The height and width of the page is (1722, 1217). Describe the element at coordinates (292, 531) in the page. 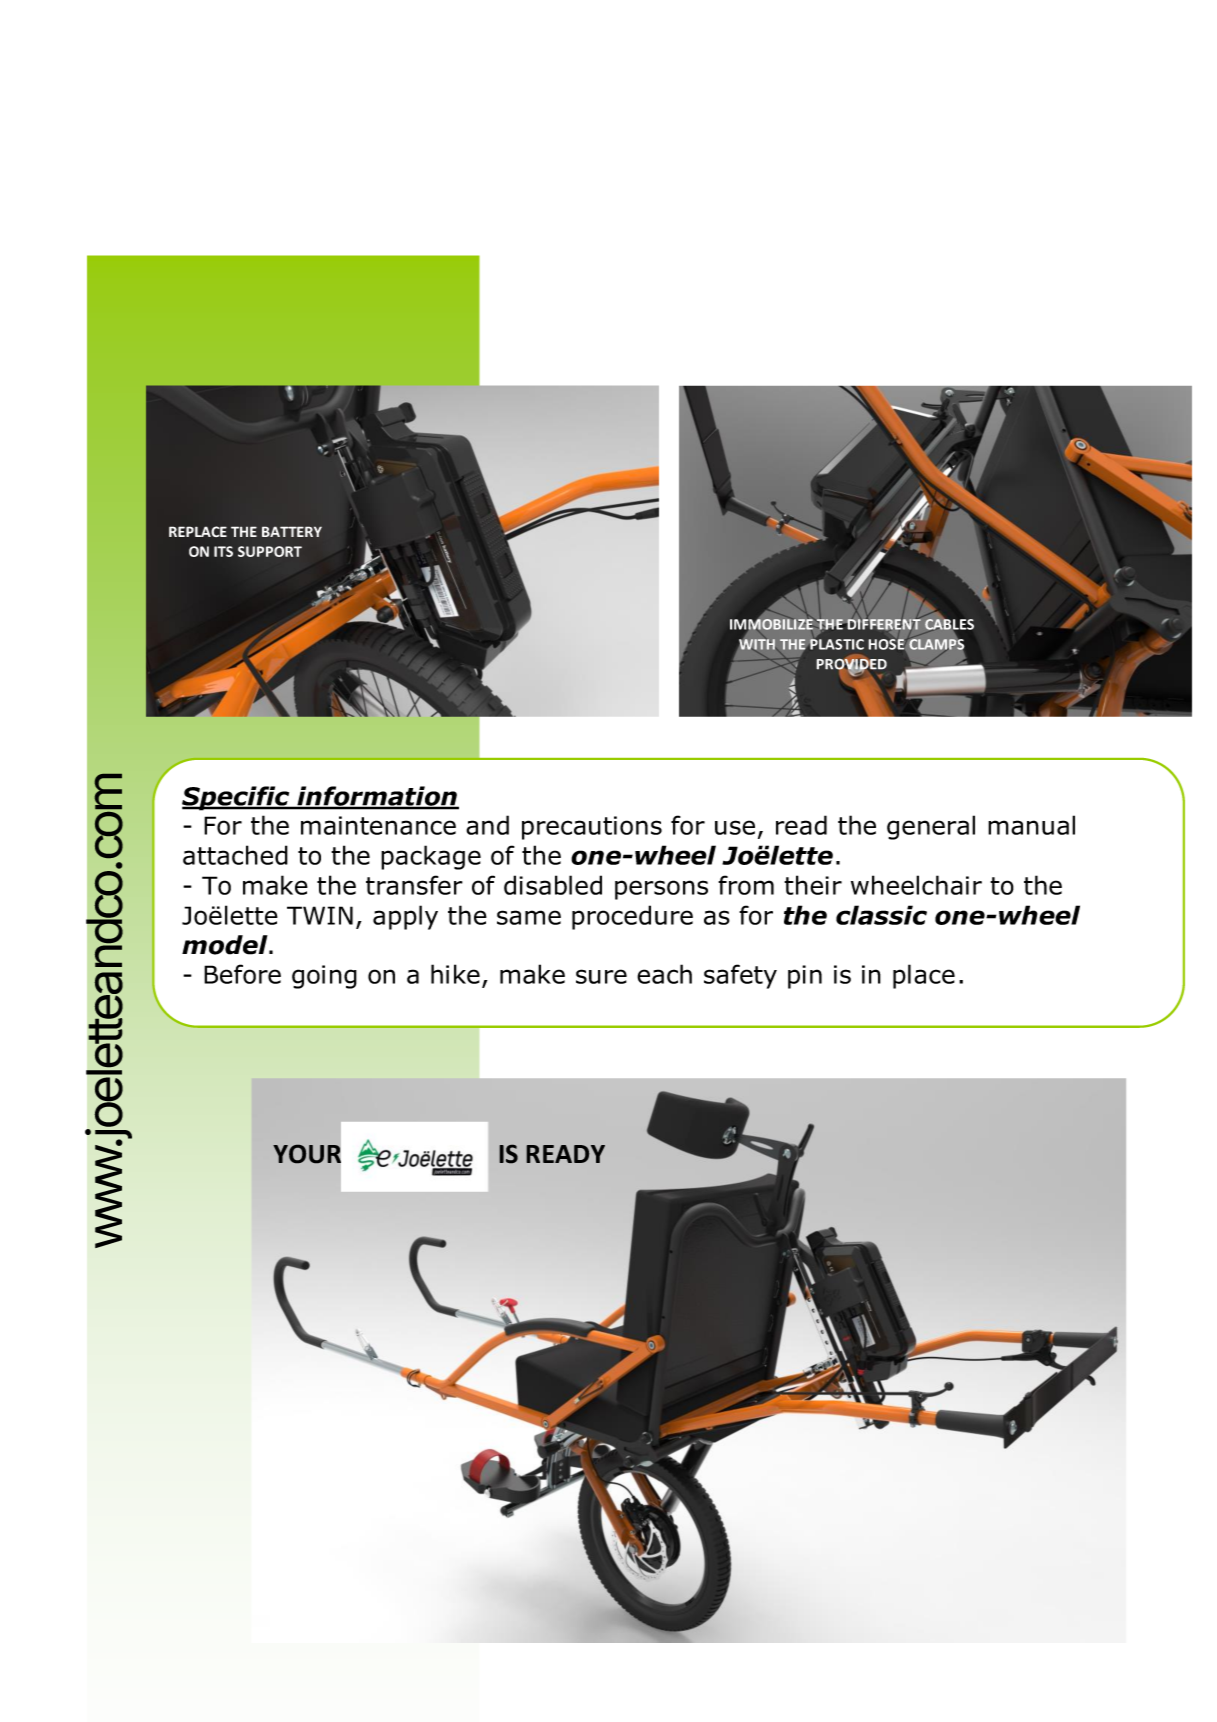

I see `BATTERY` at that location.
